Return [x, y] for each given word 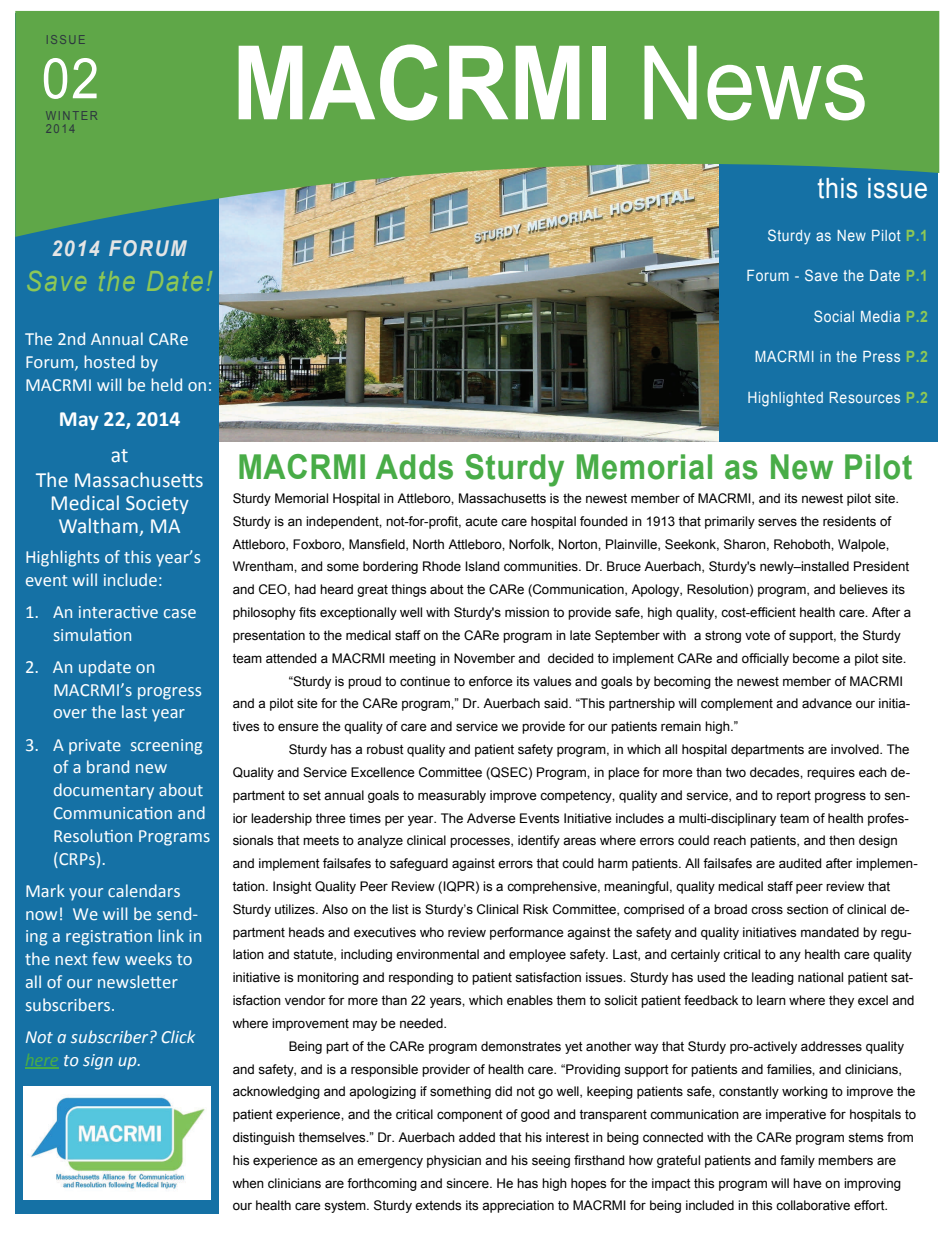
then [842, 840]
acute [481, 522]
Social [834, 316]
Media [880, 316]
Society [157, 505]
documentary [104, 791]
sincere [468, 1183]
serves [777, 522]
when [248, 1183]
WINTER [72, 115]
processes [481, 842]
